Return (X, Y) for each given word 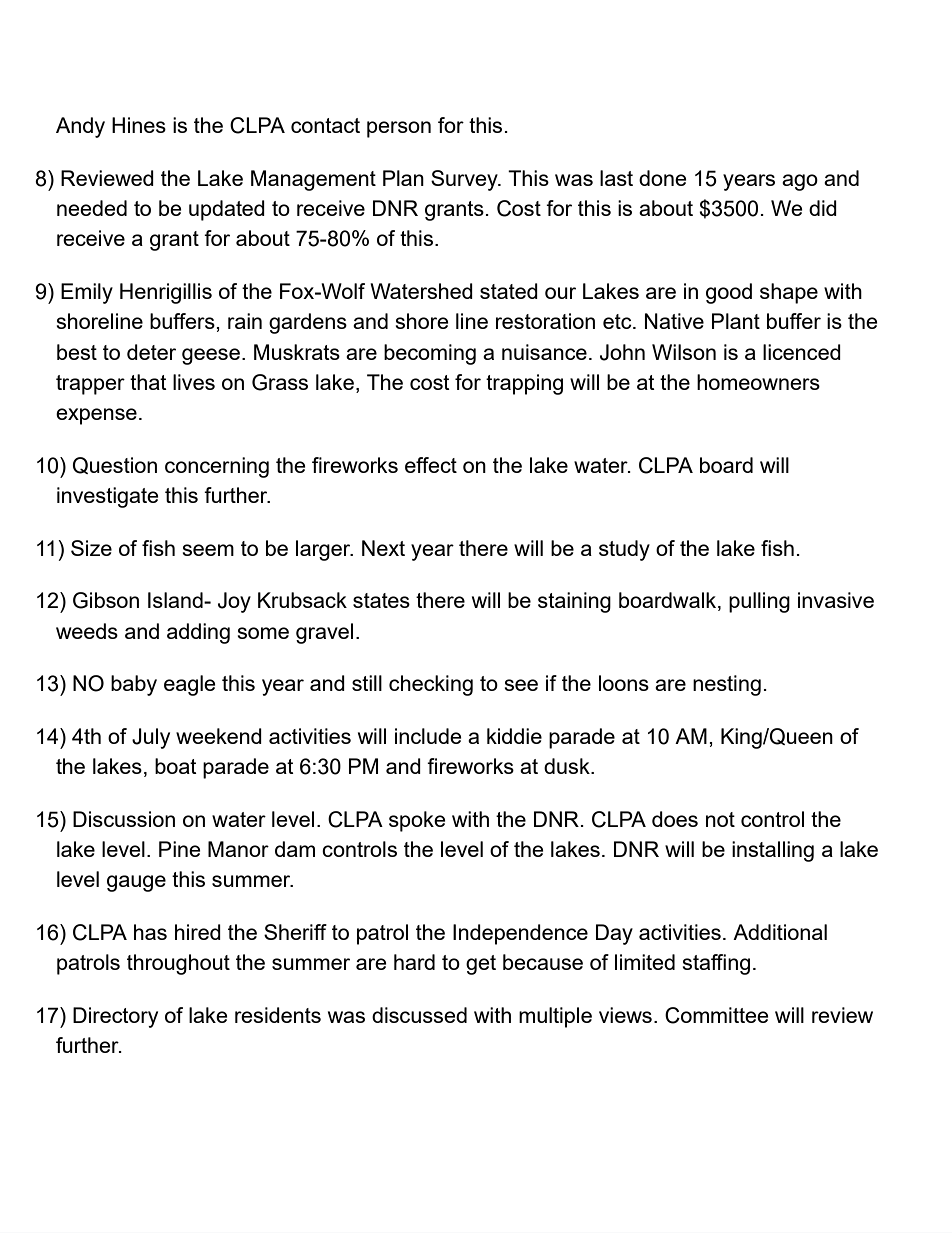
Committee (717, 1015)
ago (800, 182)
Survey (465, 180)
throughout (178, 964)
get (481, 965)
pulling (759, 602)
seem (208, 550)
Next (383, 548)
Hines (139, 125)
